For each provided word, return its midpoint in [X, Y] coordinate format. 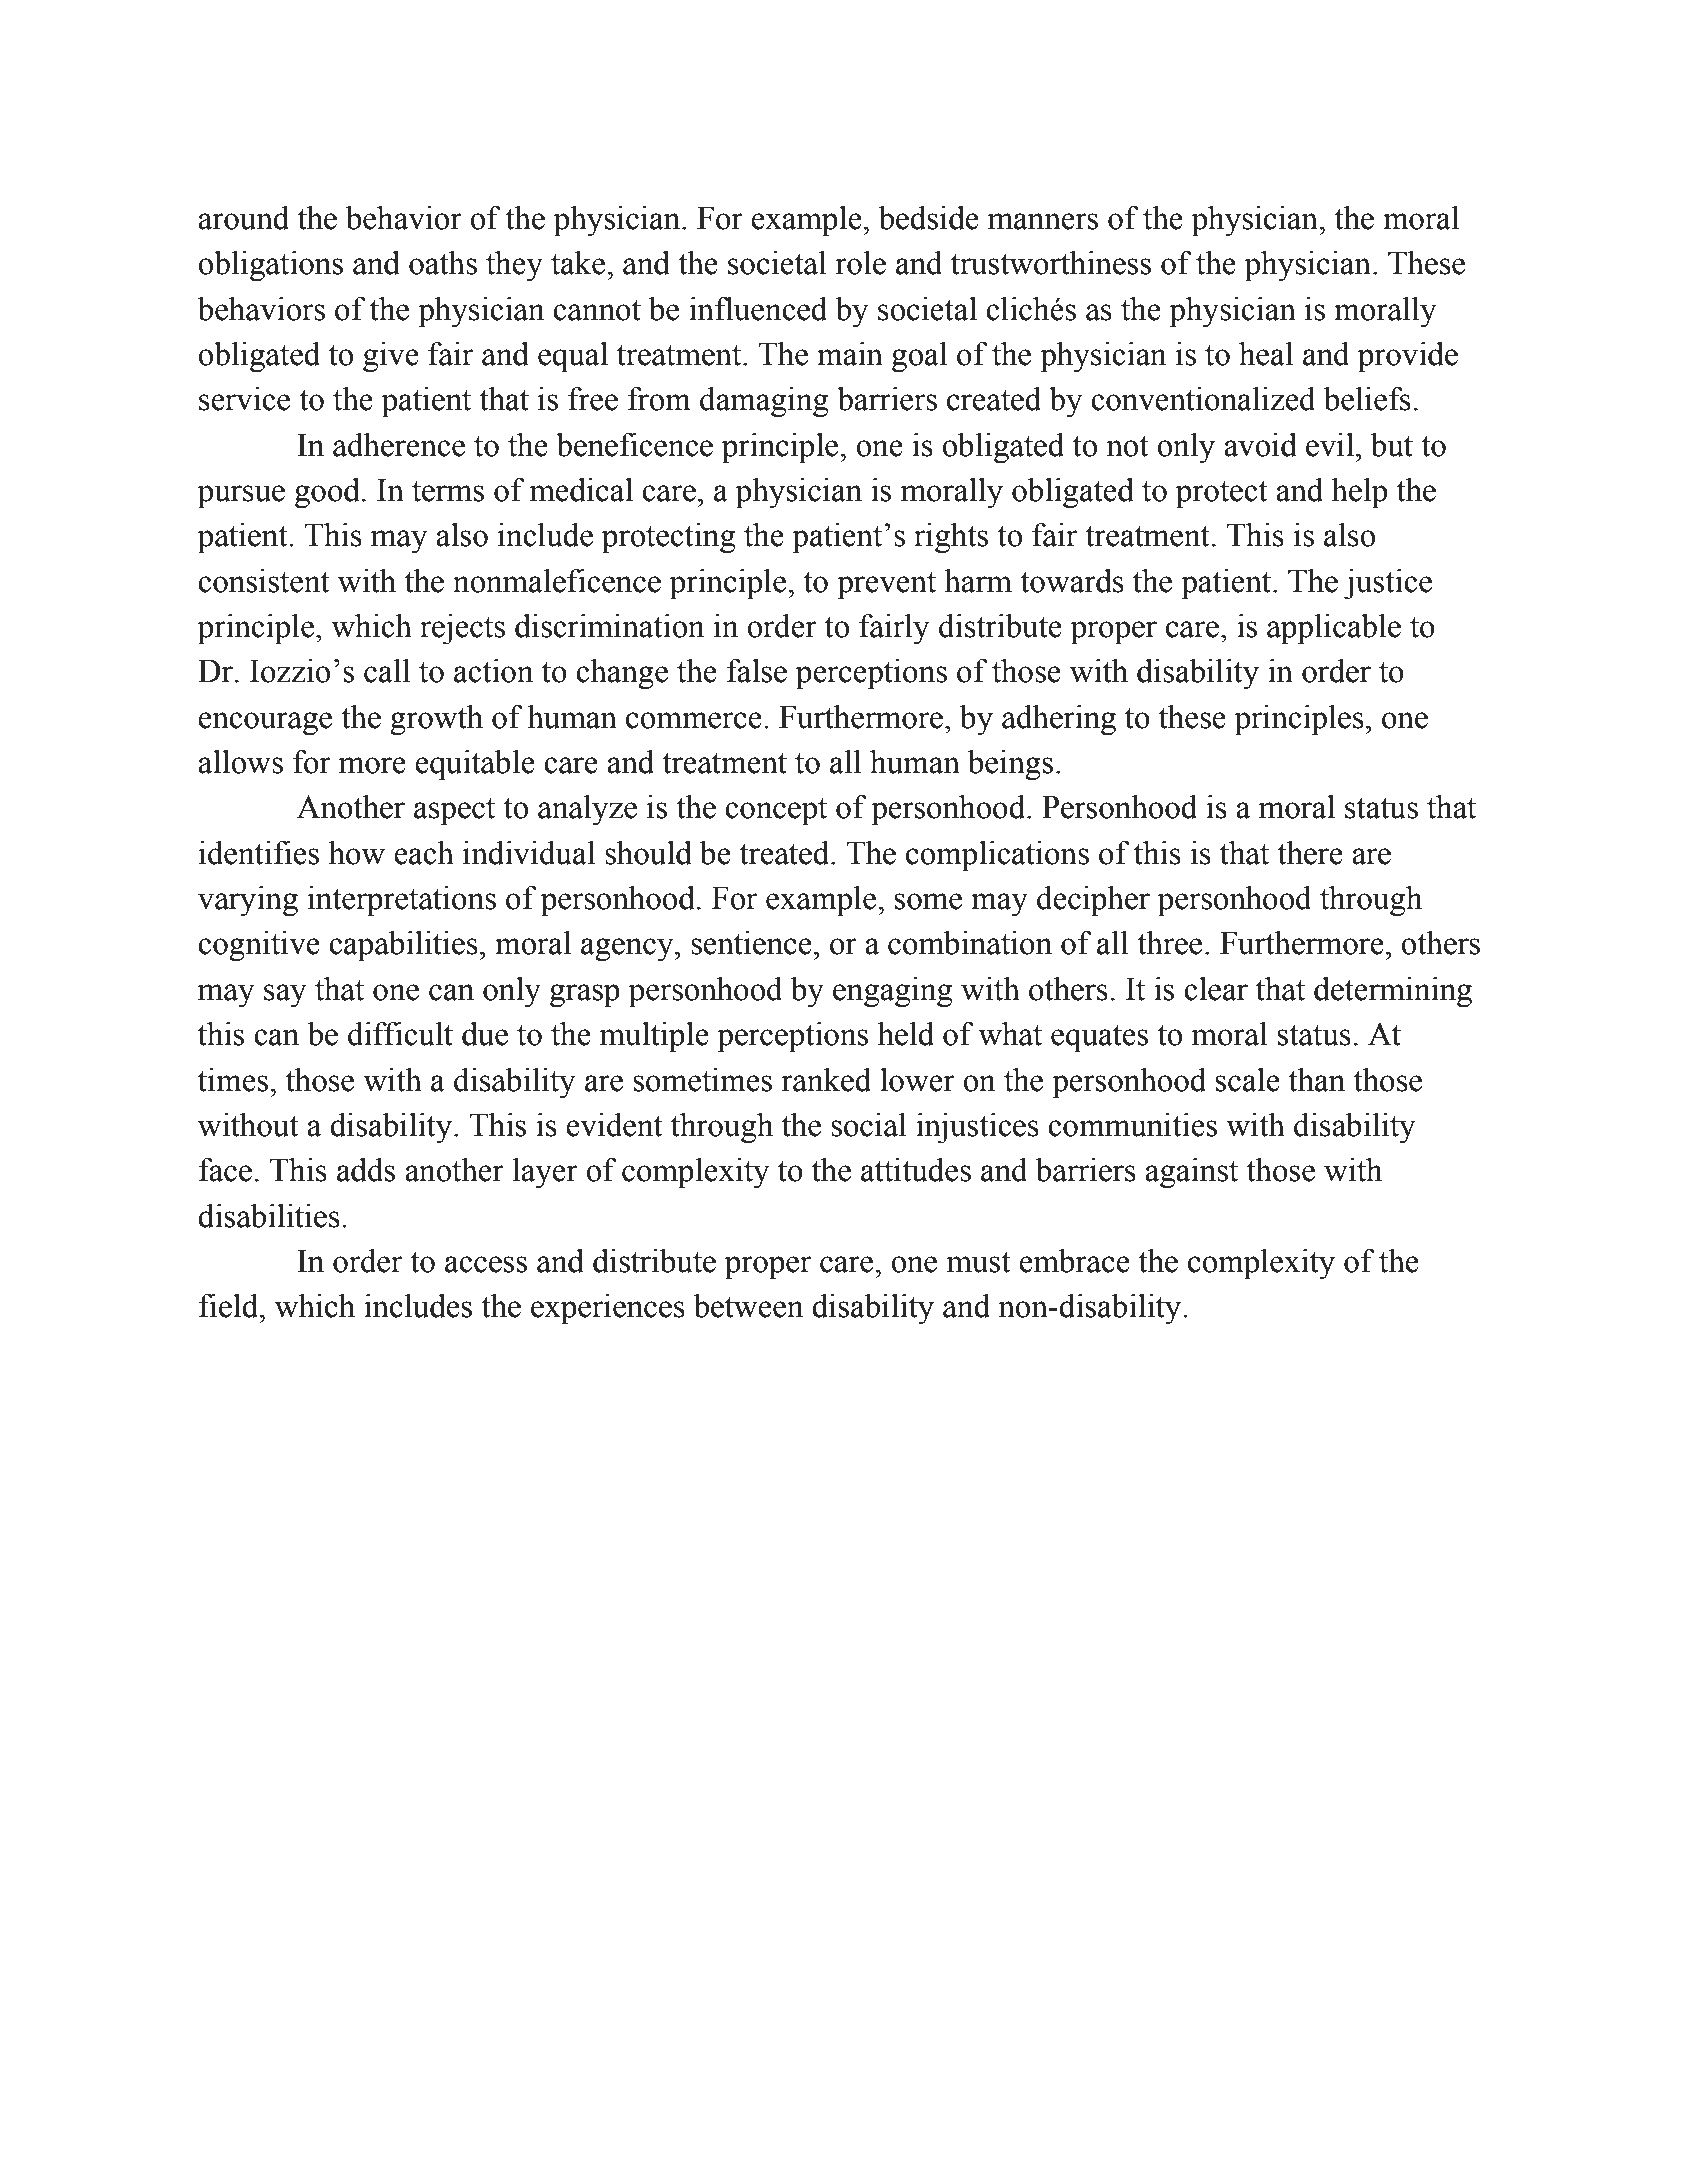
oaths [443, 263]
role [860, 263]
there [1310, 853]
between [748, 1306]
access [486, 1264]
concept [776, 812]
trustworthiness [1051, 263]
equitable [475, 765]
